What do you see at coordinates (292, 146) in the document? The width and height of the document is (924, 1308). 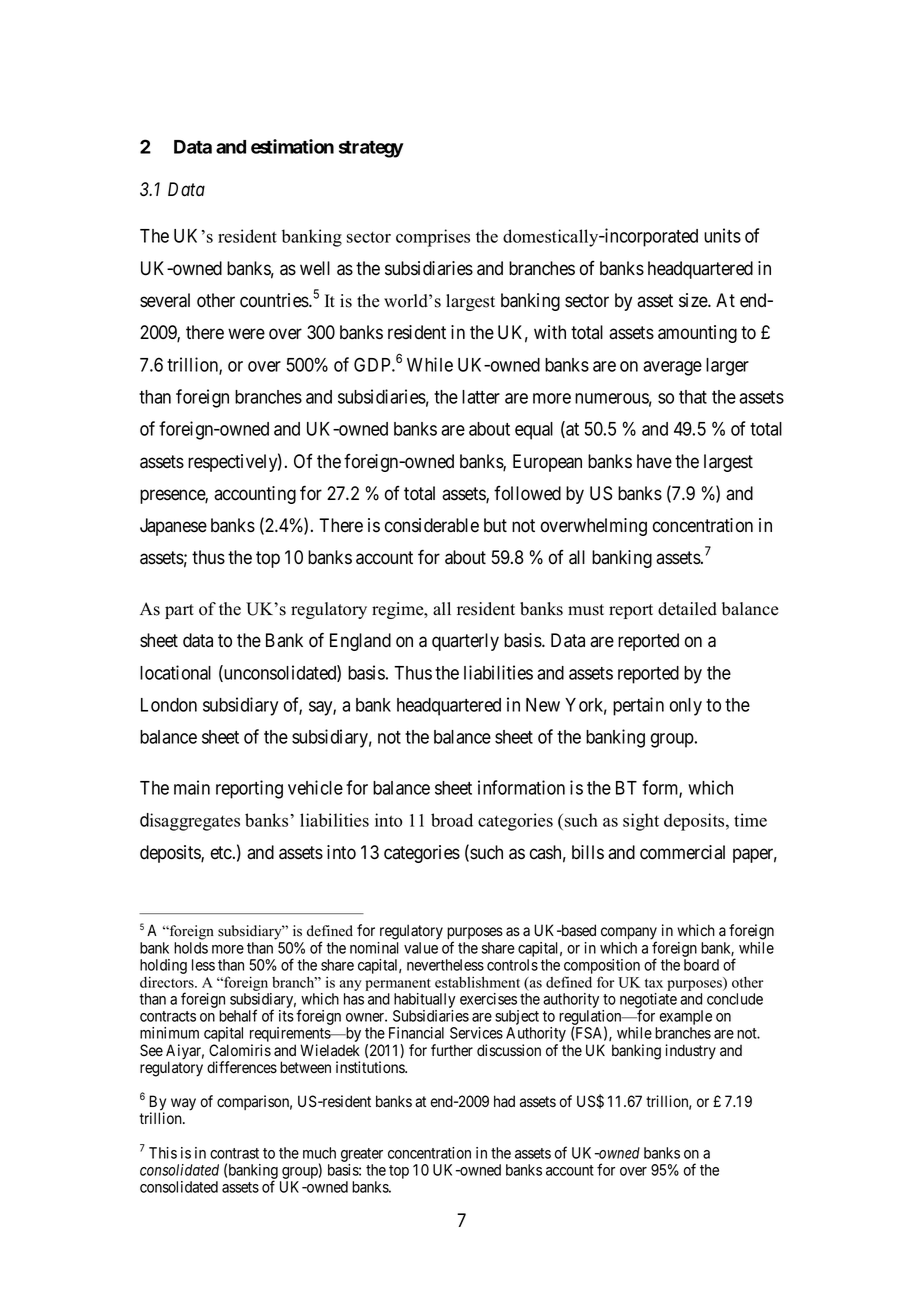 I see `estimation` at bounding box center [292, 146].
